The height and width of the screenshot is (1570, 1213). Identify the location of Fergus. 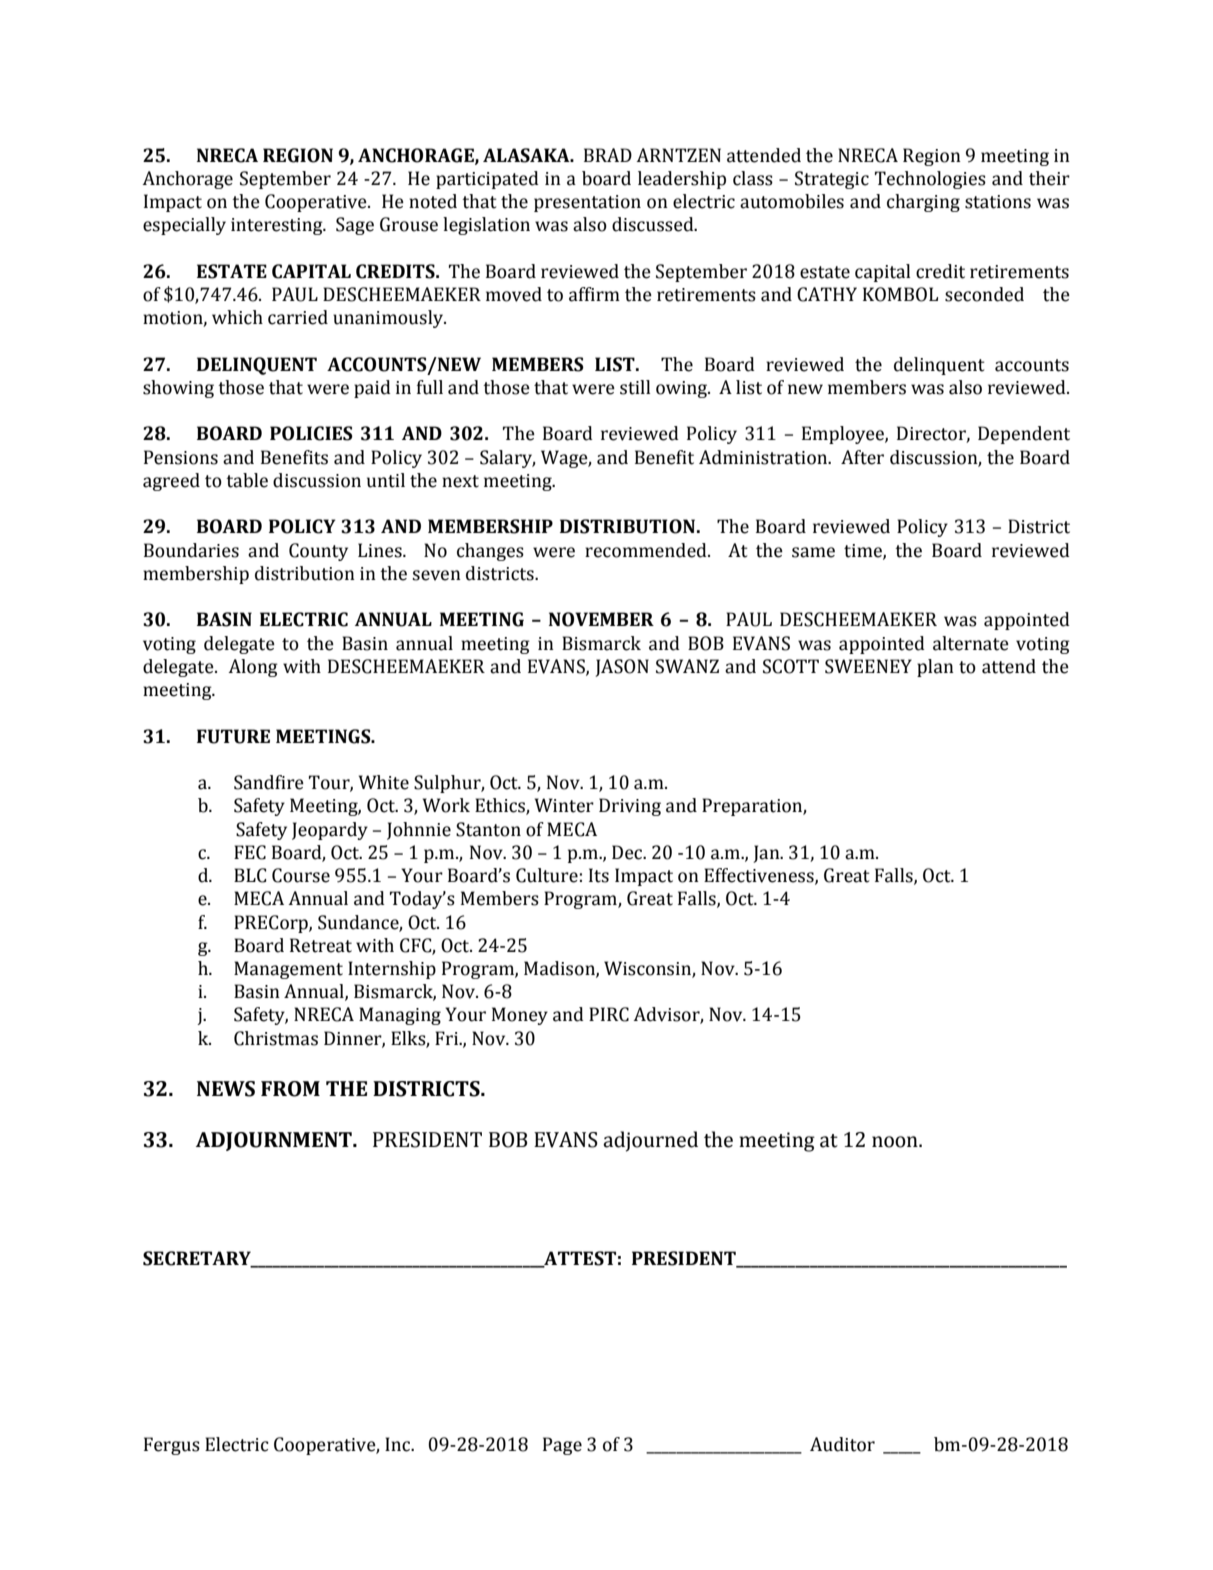
(172, 1446).
